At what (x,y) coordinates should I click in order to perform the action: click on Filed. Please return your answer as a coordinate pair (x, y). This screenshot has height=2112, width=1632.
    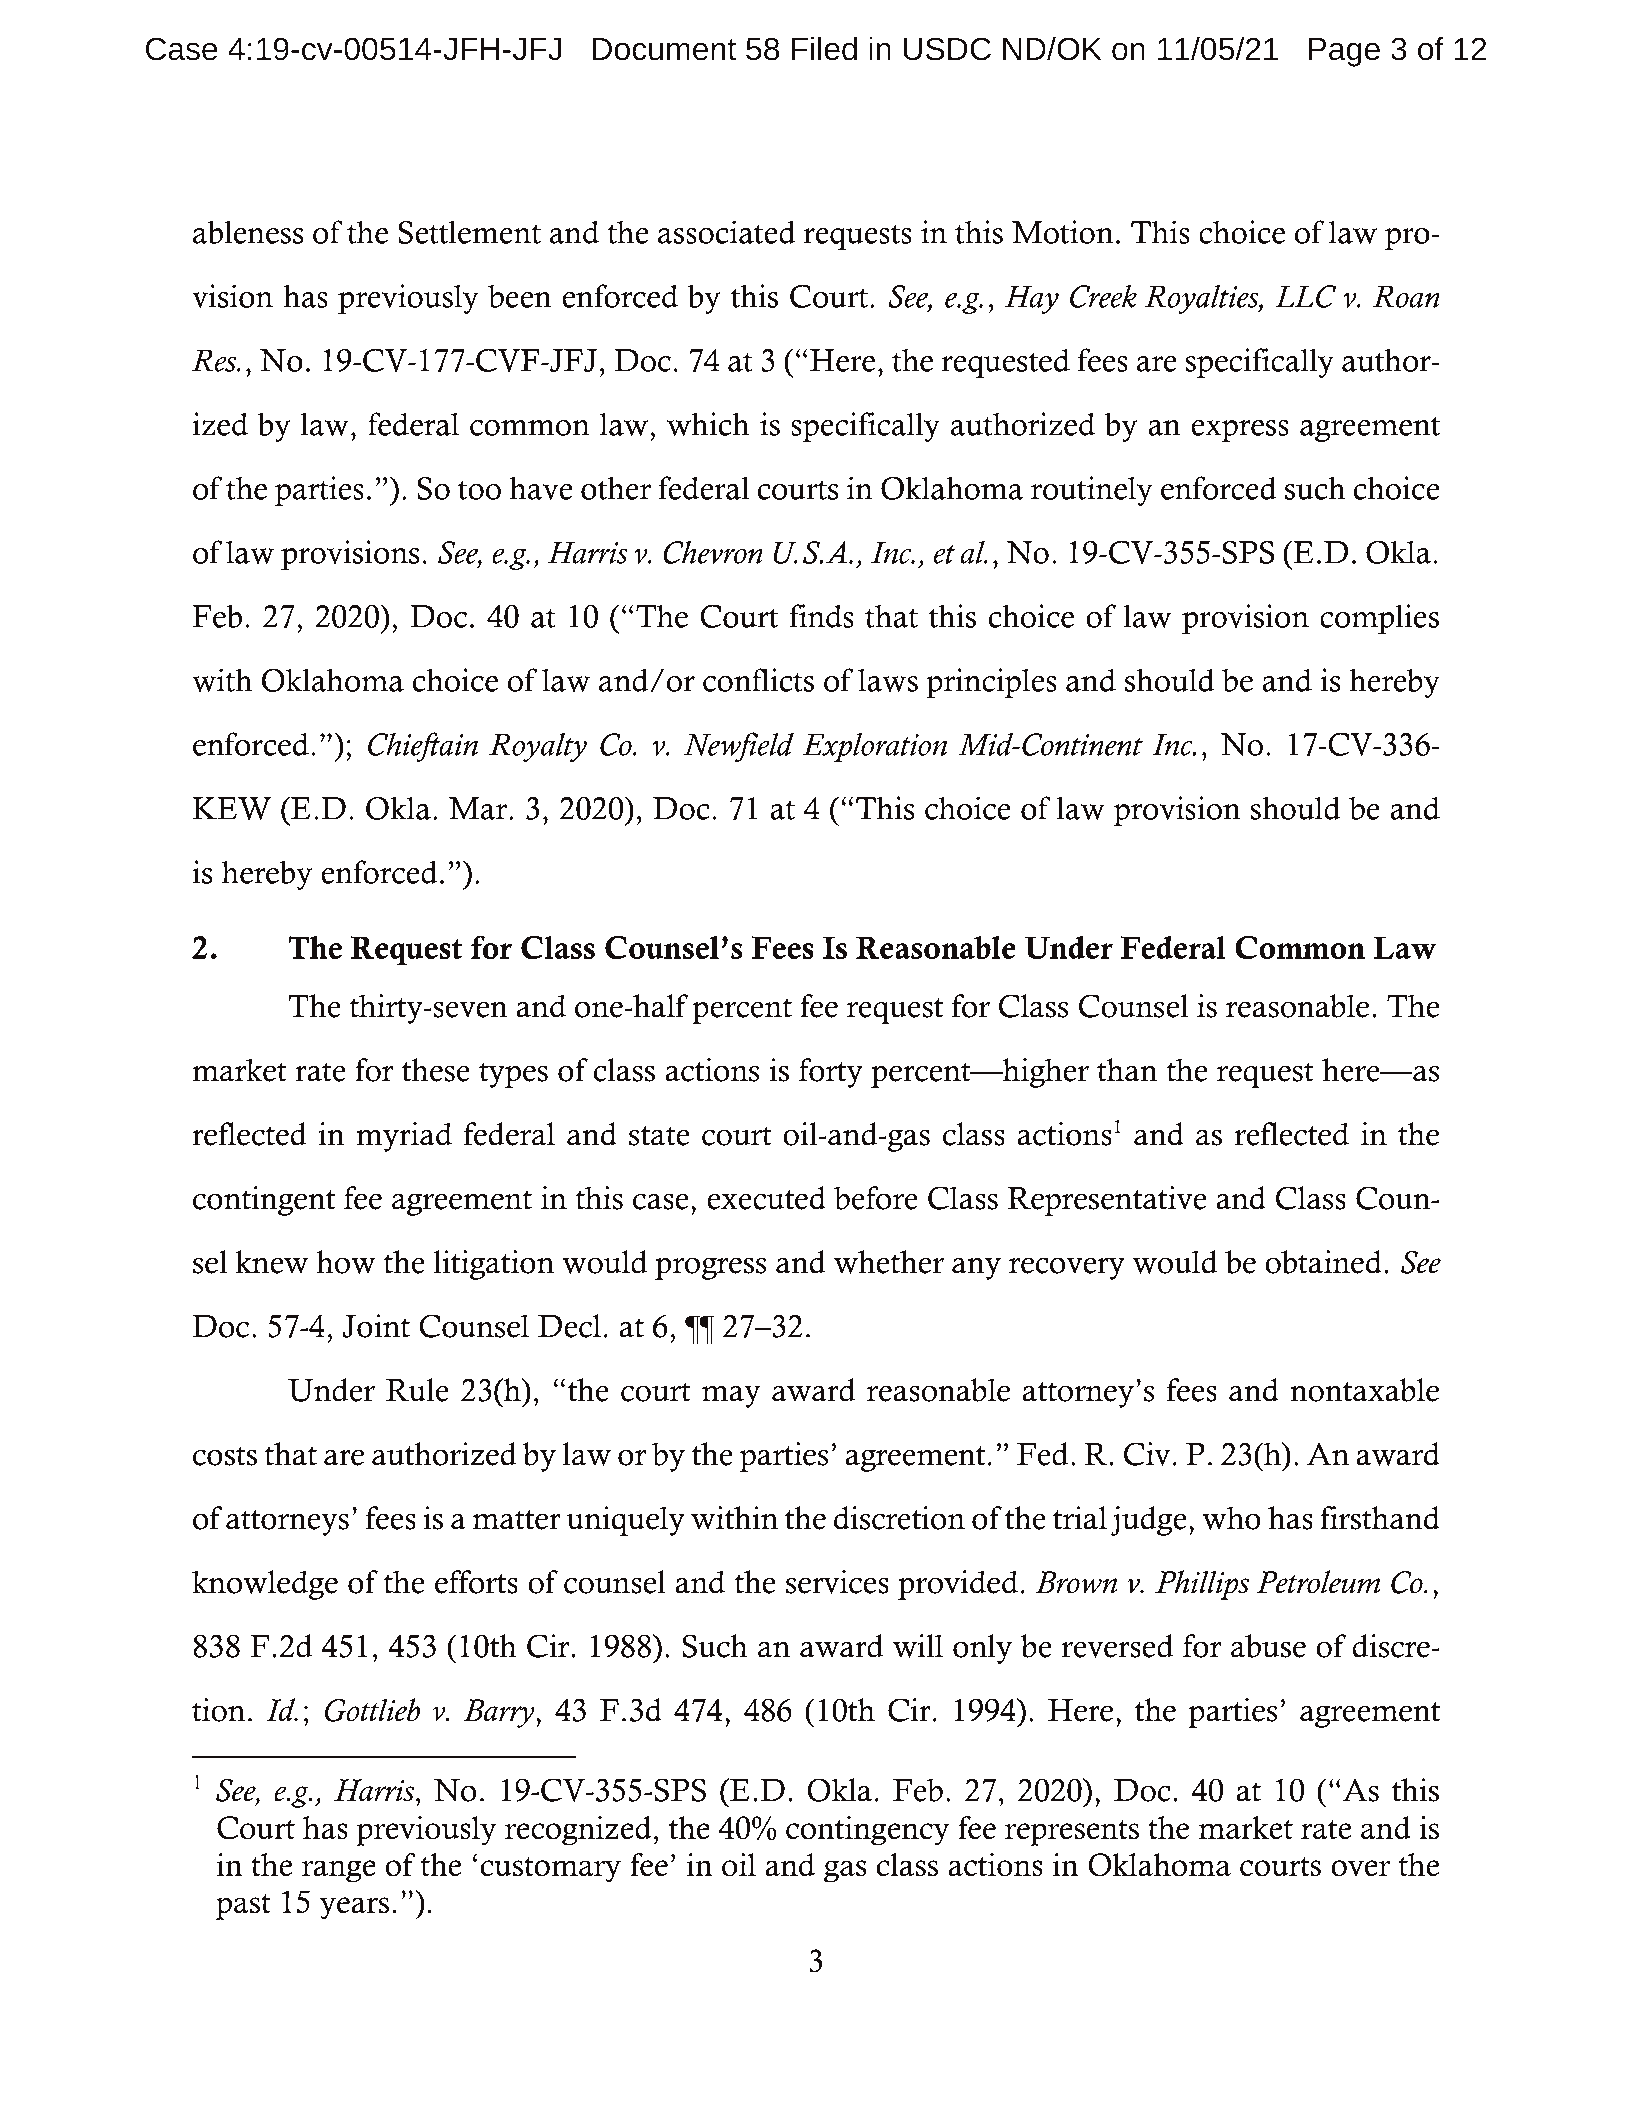
    Looking at the image, I should click on (824, 49).
